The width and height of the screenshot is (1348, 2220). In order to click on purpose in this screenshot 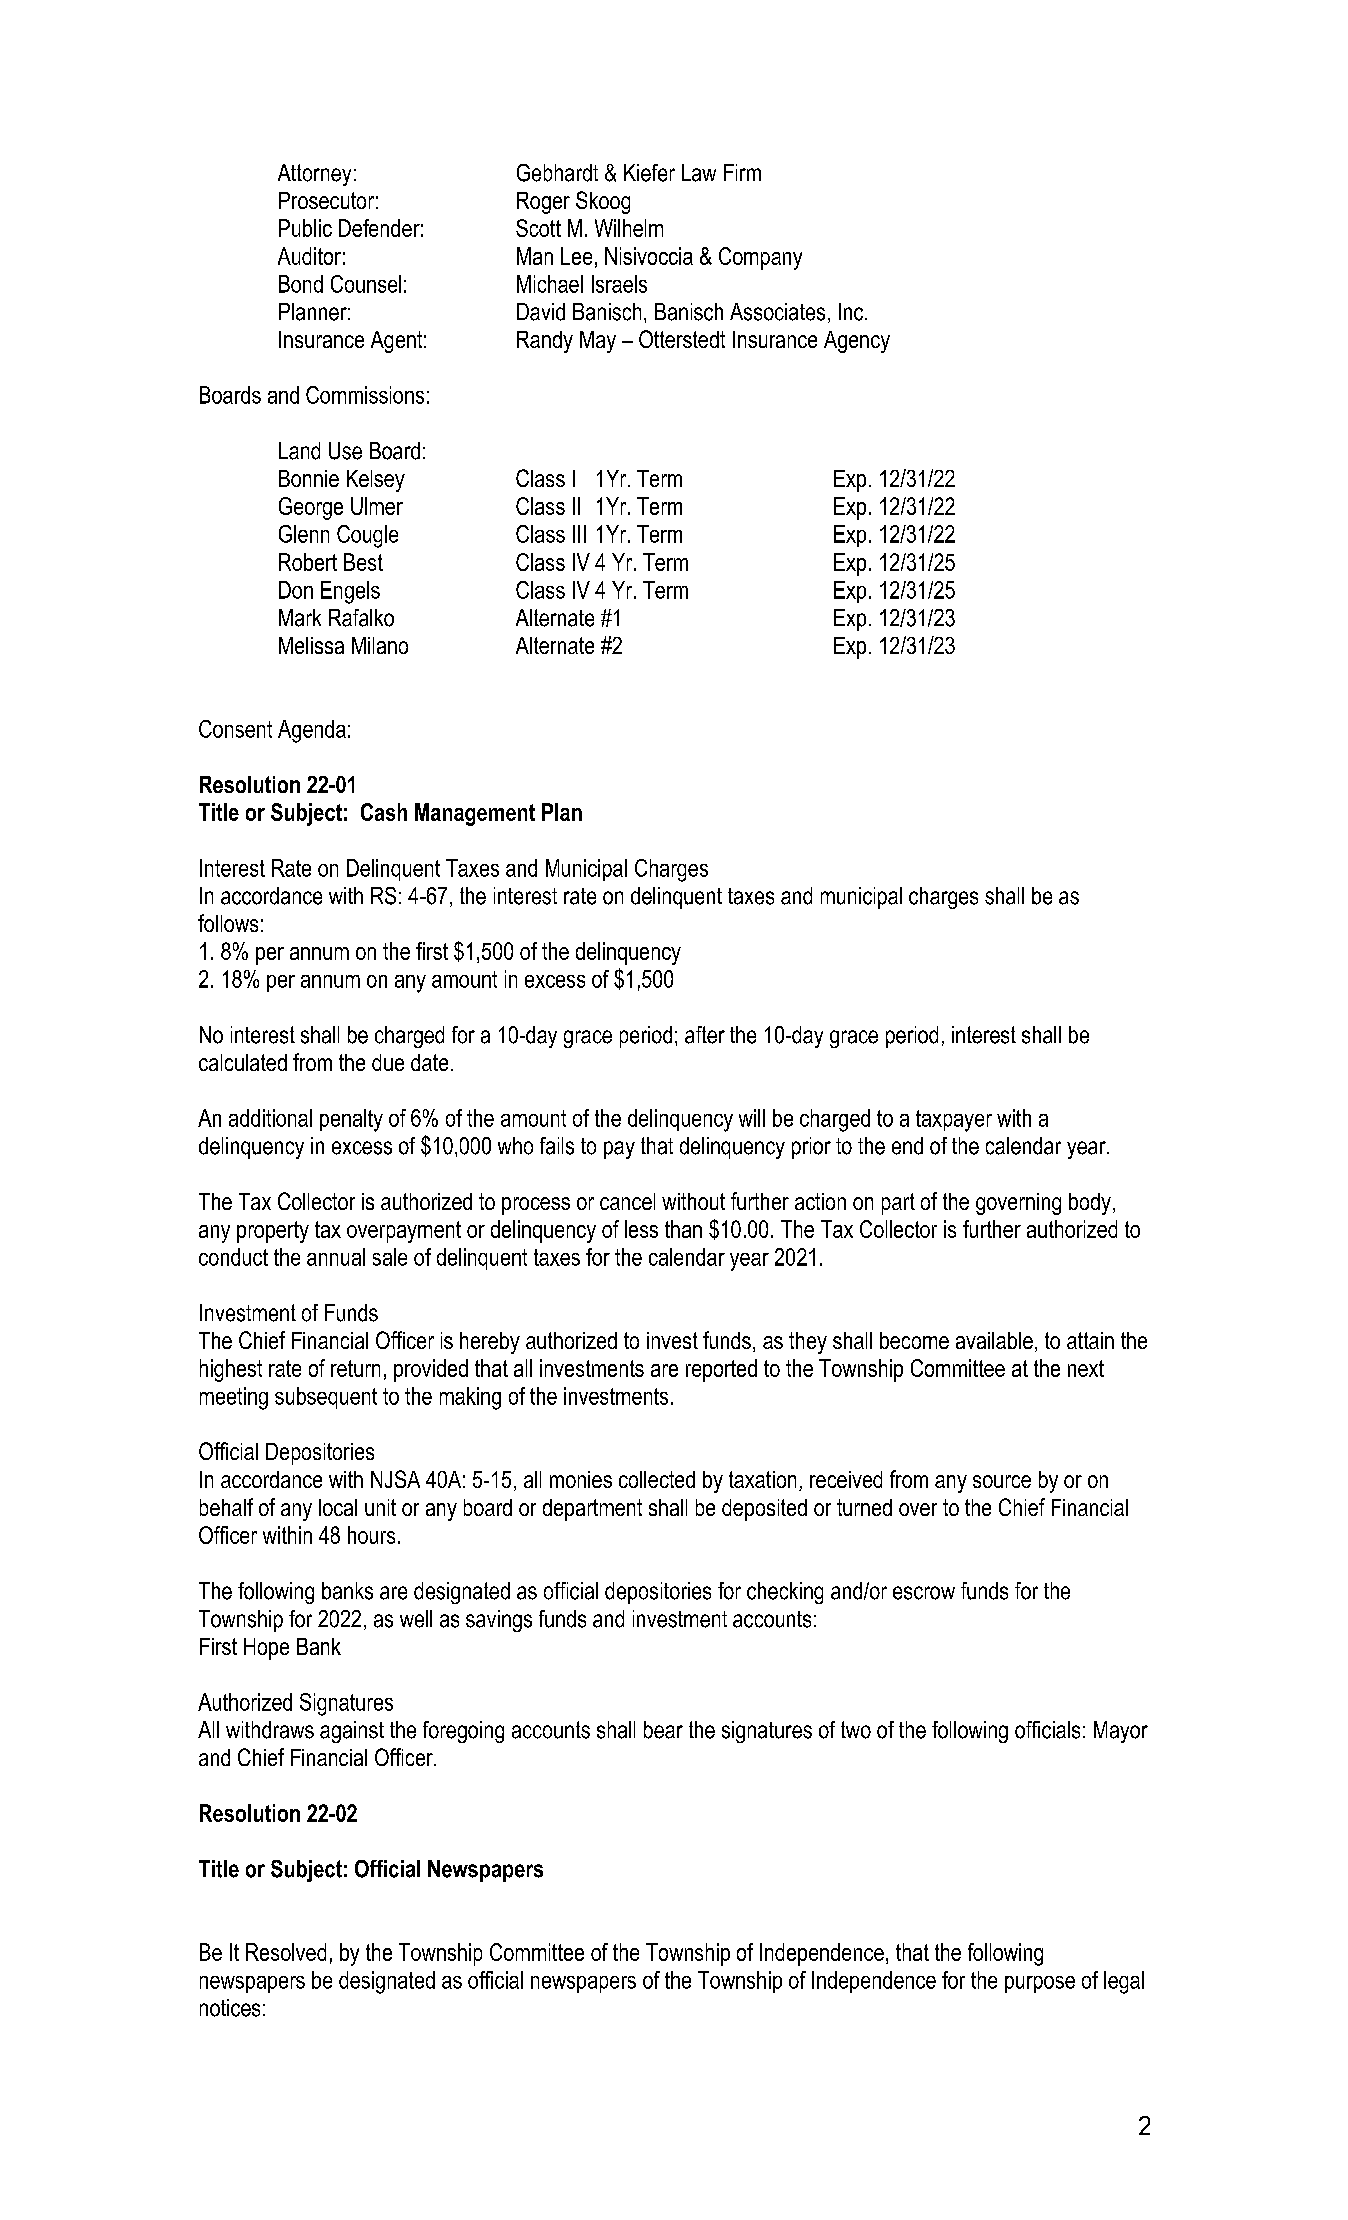, I will do `click(1040, 1984)`.
